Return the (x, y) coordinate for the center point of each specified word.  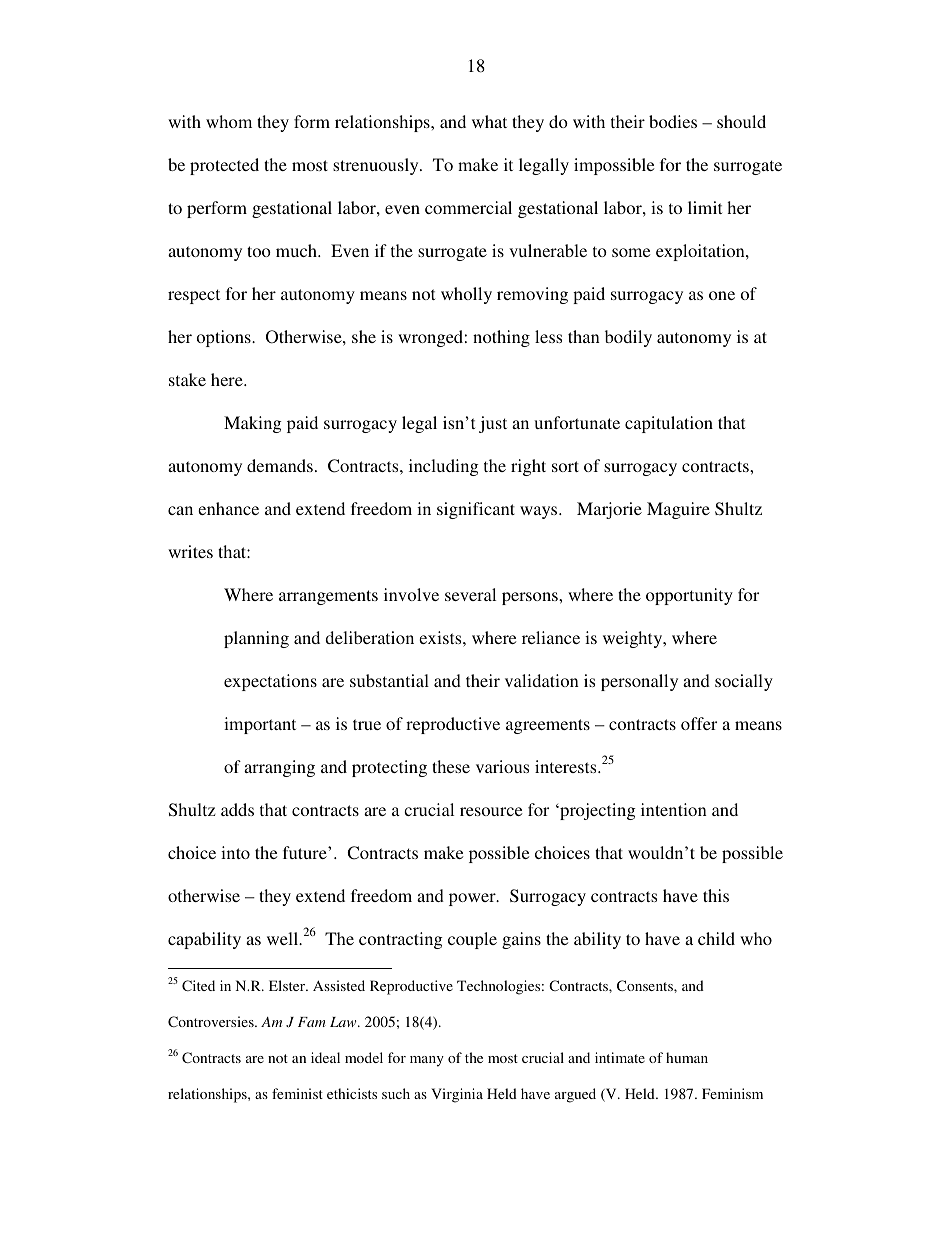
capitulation (669, 424)
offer (699, 723)
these (451, 766)
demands (280, 465)
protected (224, 166)
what (489, 121)
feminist (297, 1093)
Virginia (457, 1095)
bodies (673, 121)
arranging (279, 768)
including (444, 467)
